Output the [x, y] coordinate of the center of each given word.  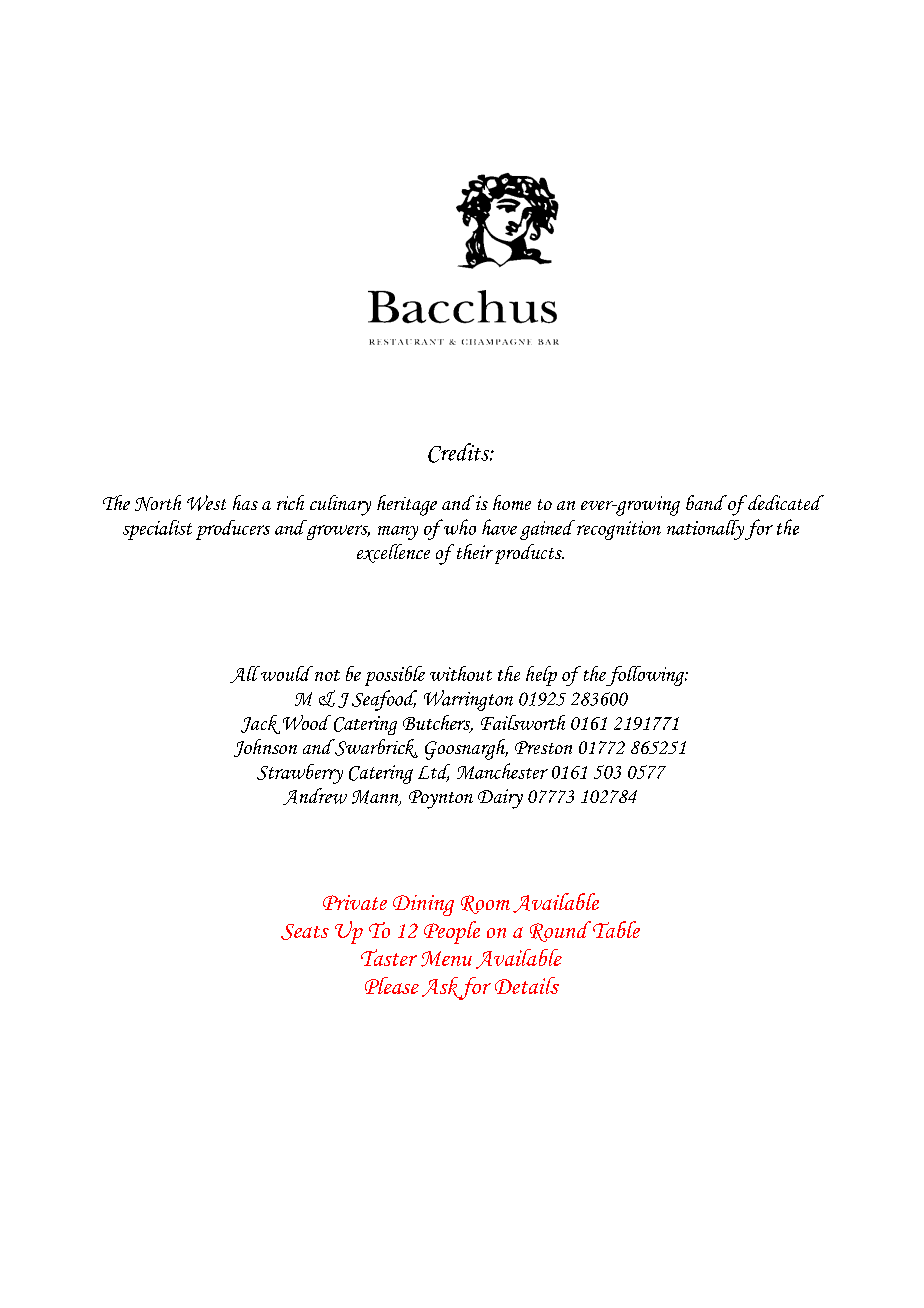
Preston [543, 747]
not [327, 675]
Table [616, 929]
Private [355, 902]
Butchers [438, 724]
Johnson [265, 748]
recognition [619, 530]
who [458, 527]
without [461, 673]
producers [233, 530]
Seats [305, 932]
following [646, 676]
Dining [423, 905]
